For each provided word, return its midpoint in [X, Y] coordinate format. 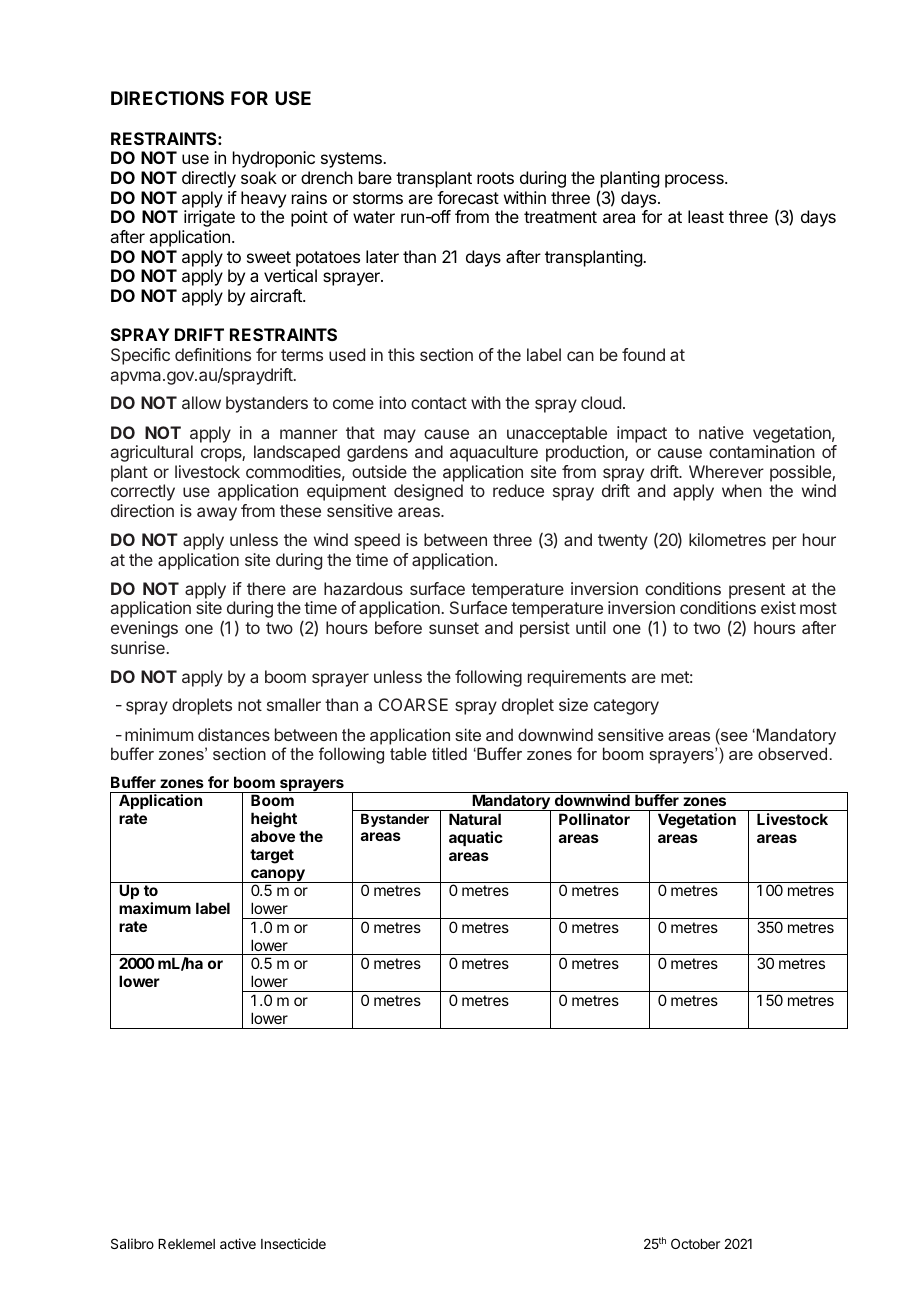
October [695, 1243]
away [217, 514]
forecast [468, 197]
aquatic [476, 838]
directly [209, 179]
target [272, 856]
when [742, 490]
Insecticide [293, 1243]
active [238, 1243]
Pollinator [594, 819]
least [706, 216]
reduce [518, 490]
